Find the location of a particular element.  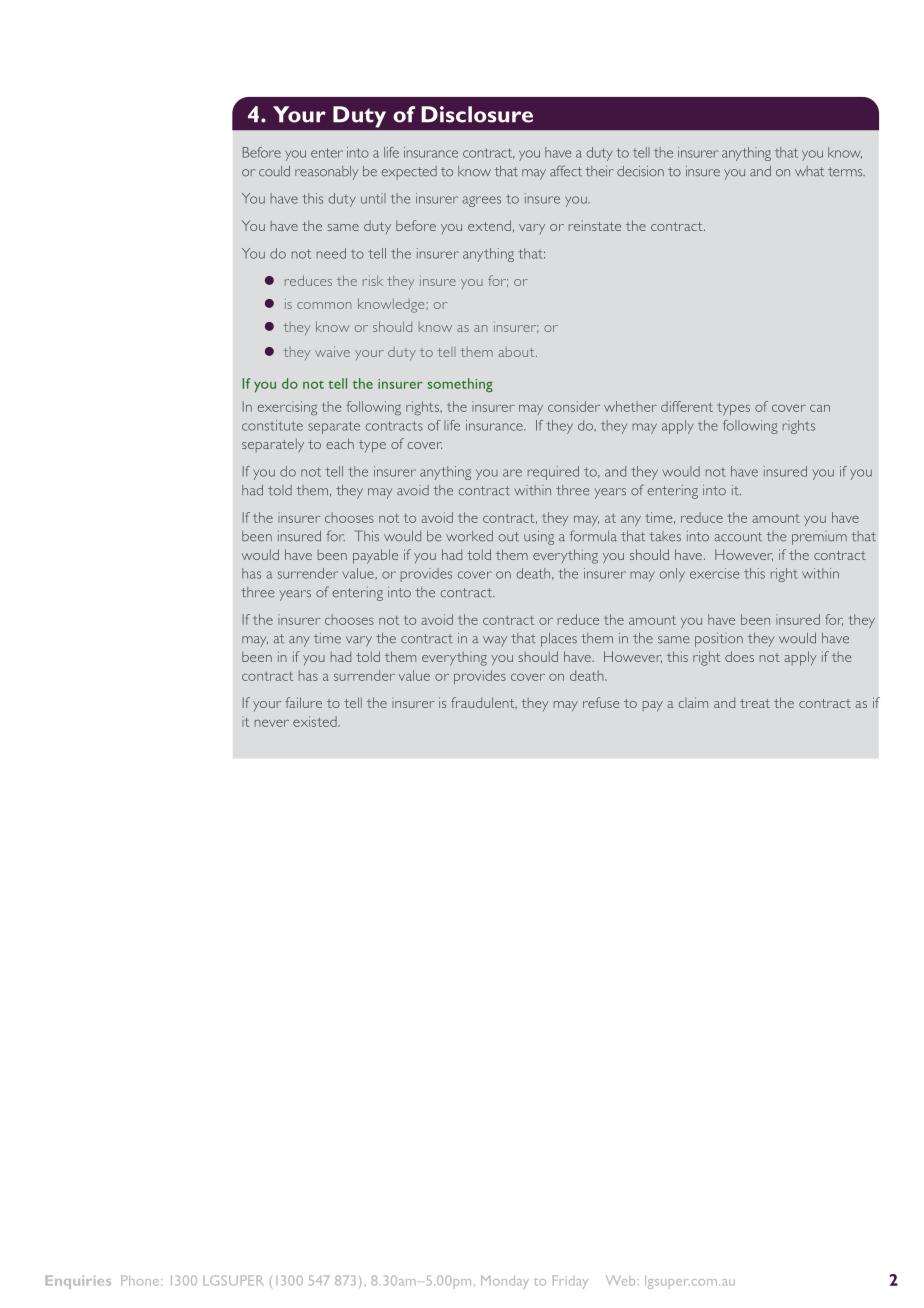

Monday is located at coordinates (505, 1282).
